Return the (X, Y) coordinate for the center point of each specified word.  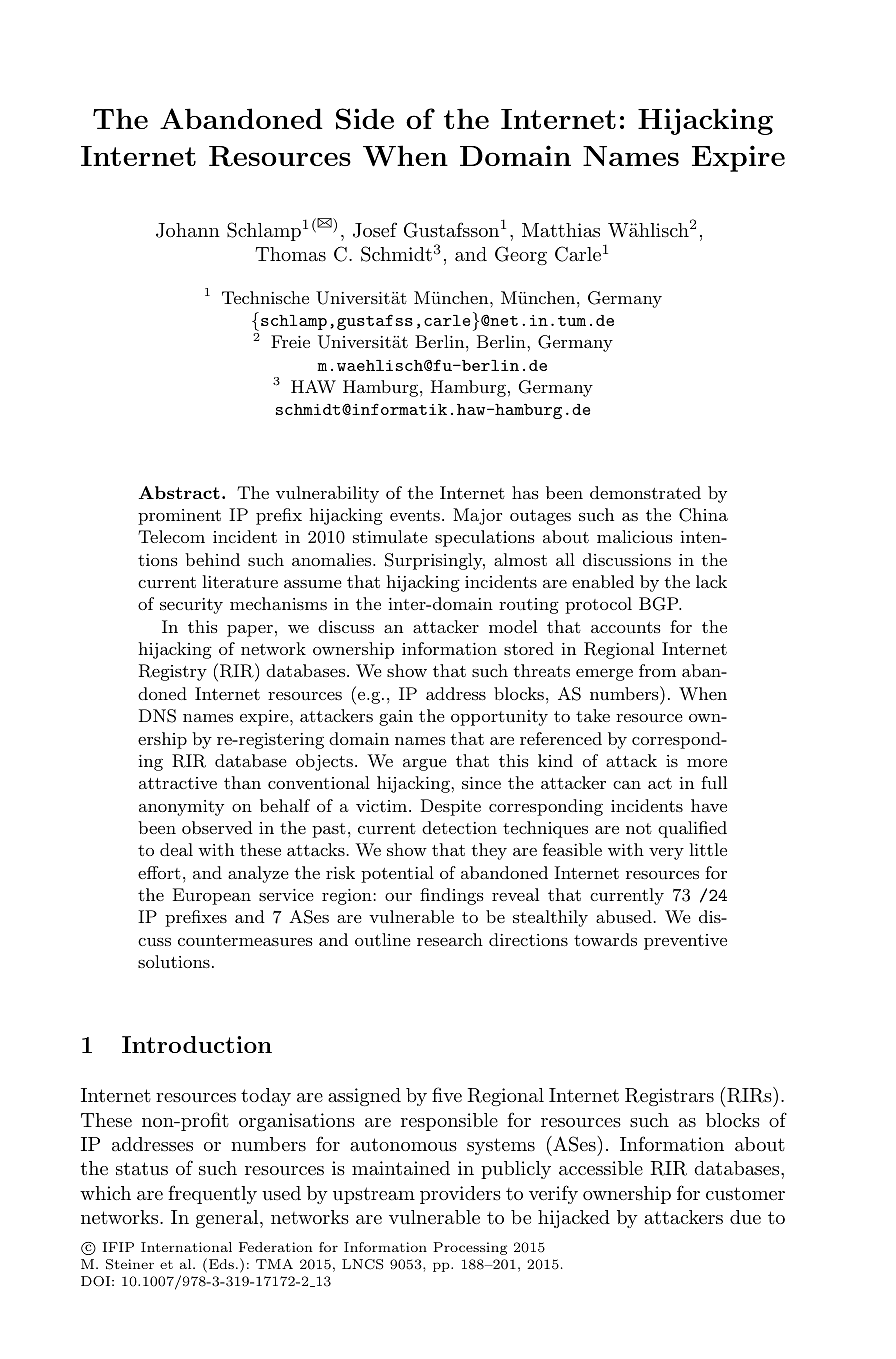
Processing (470, 1248)
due (745, 1217)
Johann (188, 230)
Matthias (561, 230)
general (228, 1219)
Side (365, 119)
